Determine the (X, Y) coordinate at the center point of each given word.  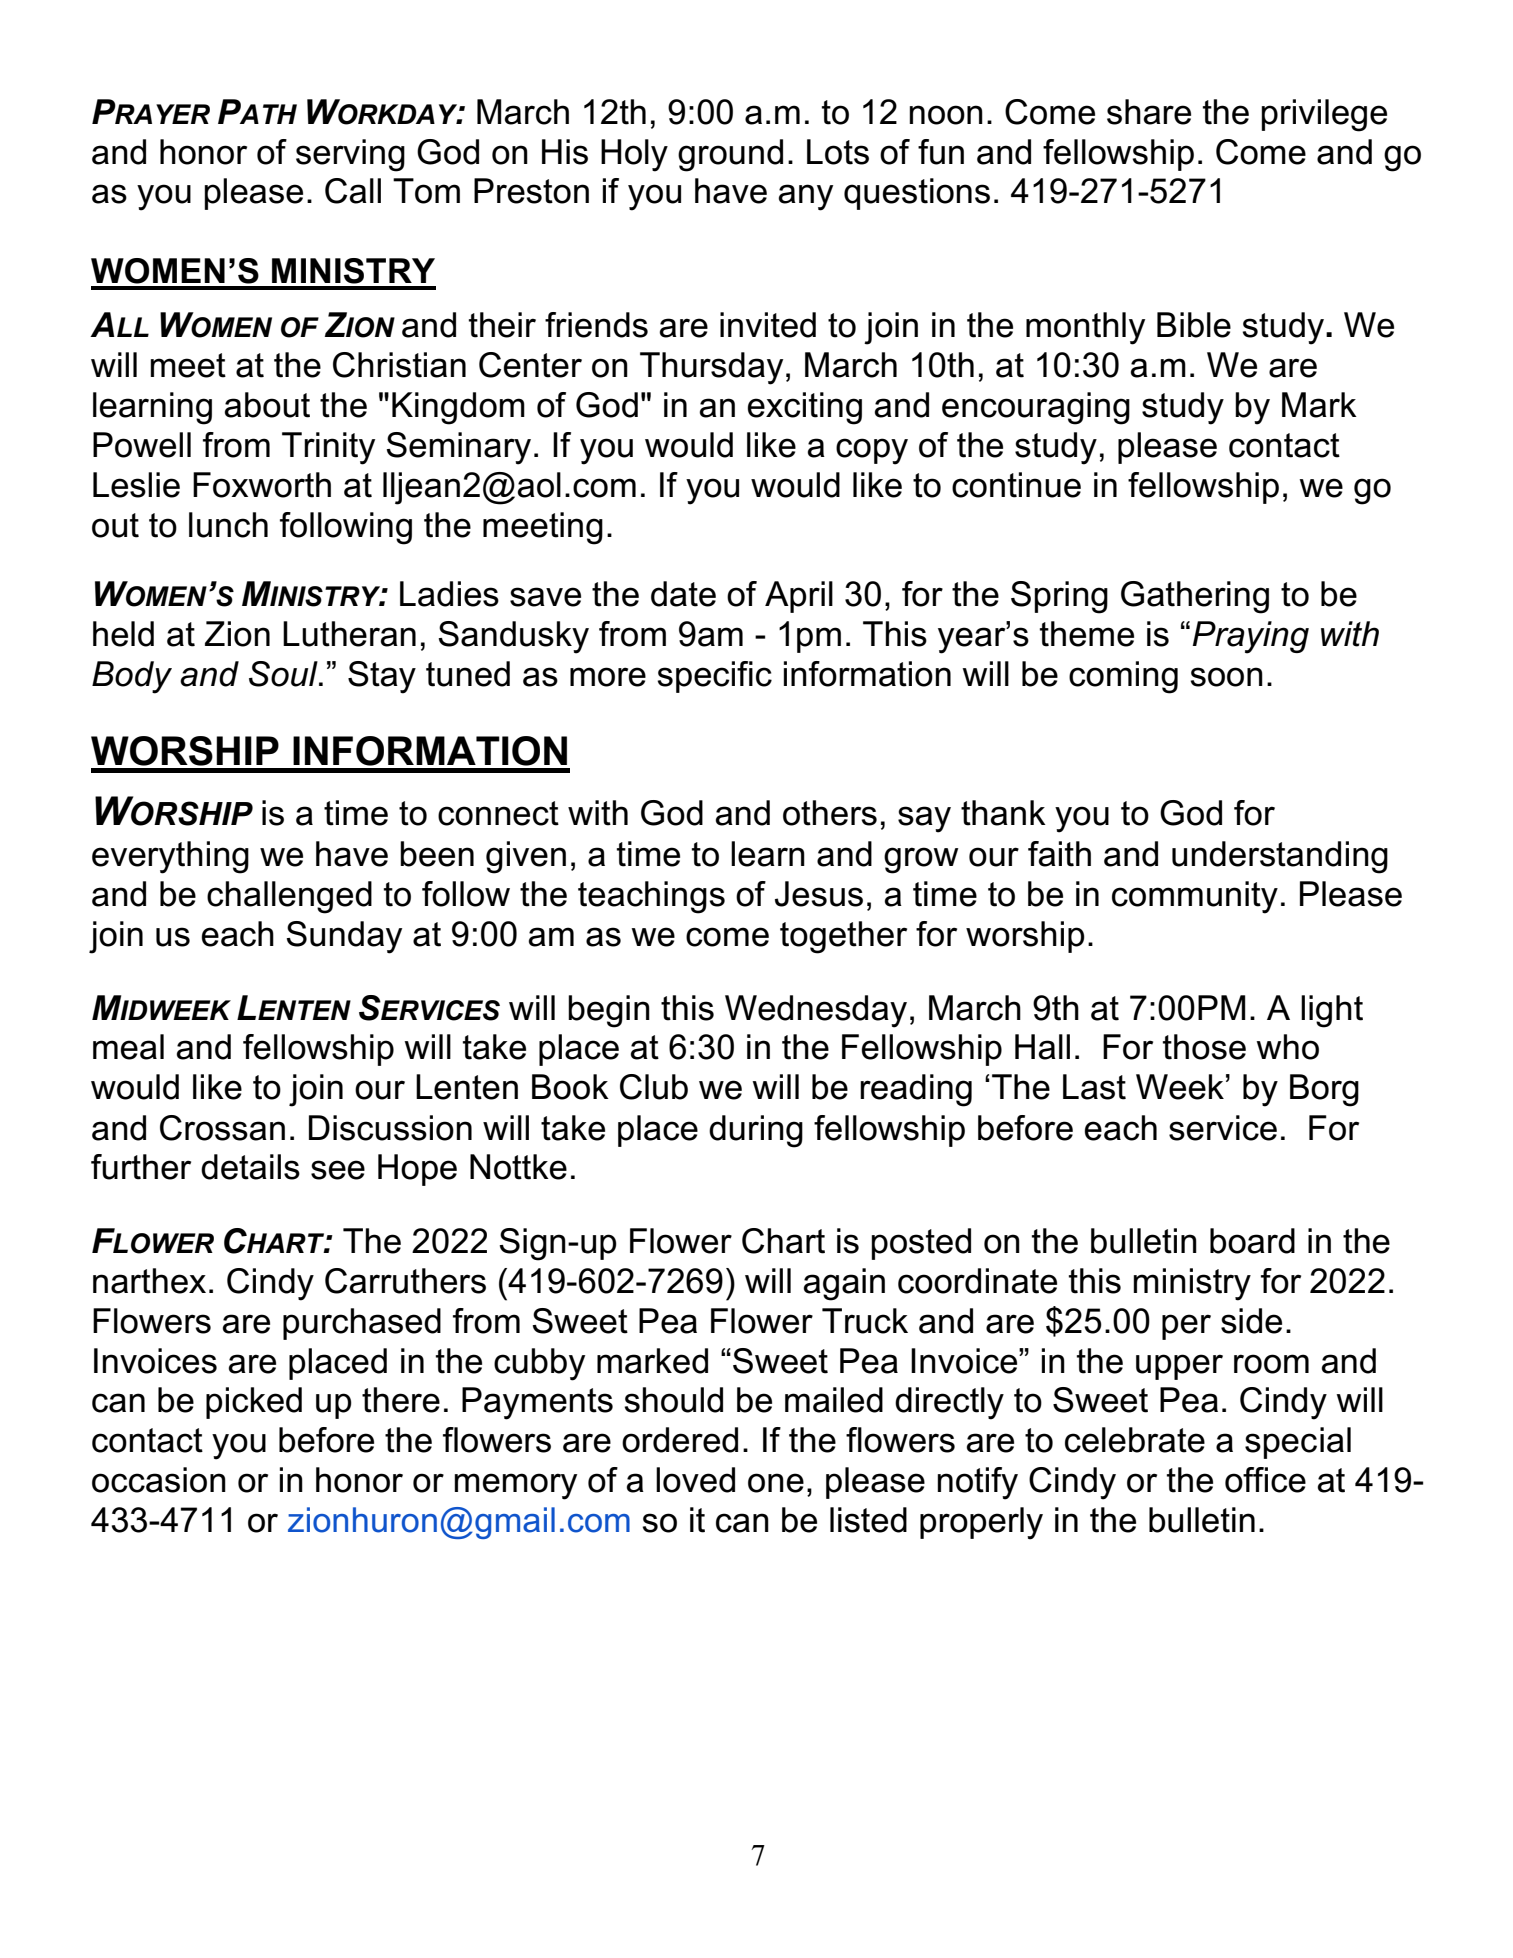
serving (350, 155)
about (267, 405)
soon (1226, 677)
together (843, 937)
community (1195, 897)
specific (714, 677)
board (1252, 1241)
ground (730, 155)
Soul (284, 674)
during (756, 1131)
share (1149, 112)
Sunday (344, 937)
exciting (805, 408)
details (250, 1167)
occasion (159, 1480)
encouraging (1036, 408)
